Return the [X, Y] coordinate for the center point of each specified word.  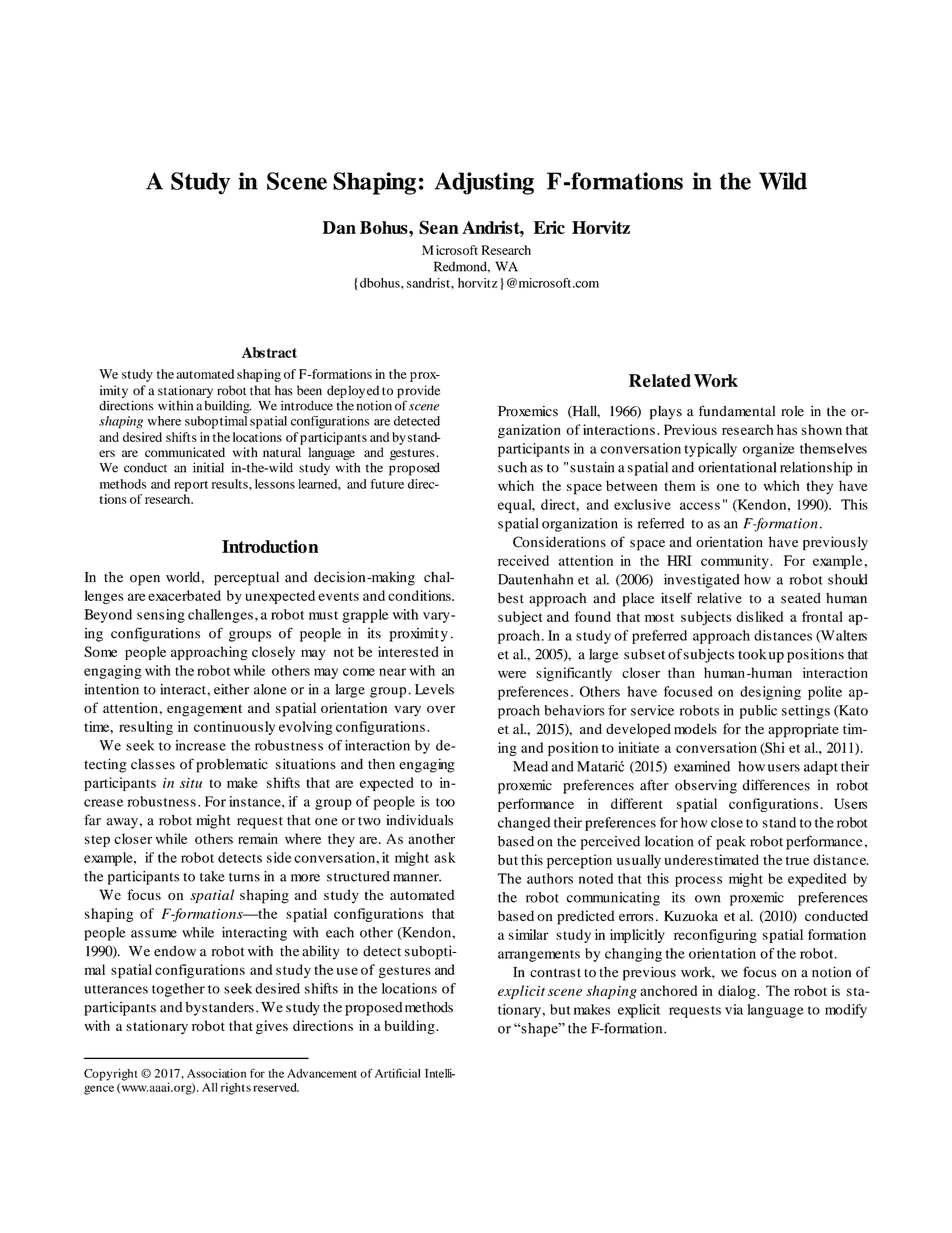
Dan [339, 227]
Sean [439, 227]
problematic [232, 765]
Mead [530, 766]
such [512, 467]
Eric [549, 227]
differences [776, 785]
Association [216, 1073]
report [191, 486]
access [700, 506]
